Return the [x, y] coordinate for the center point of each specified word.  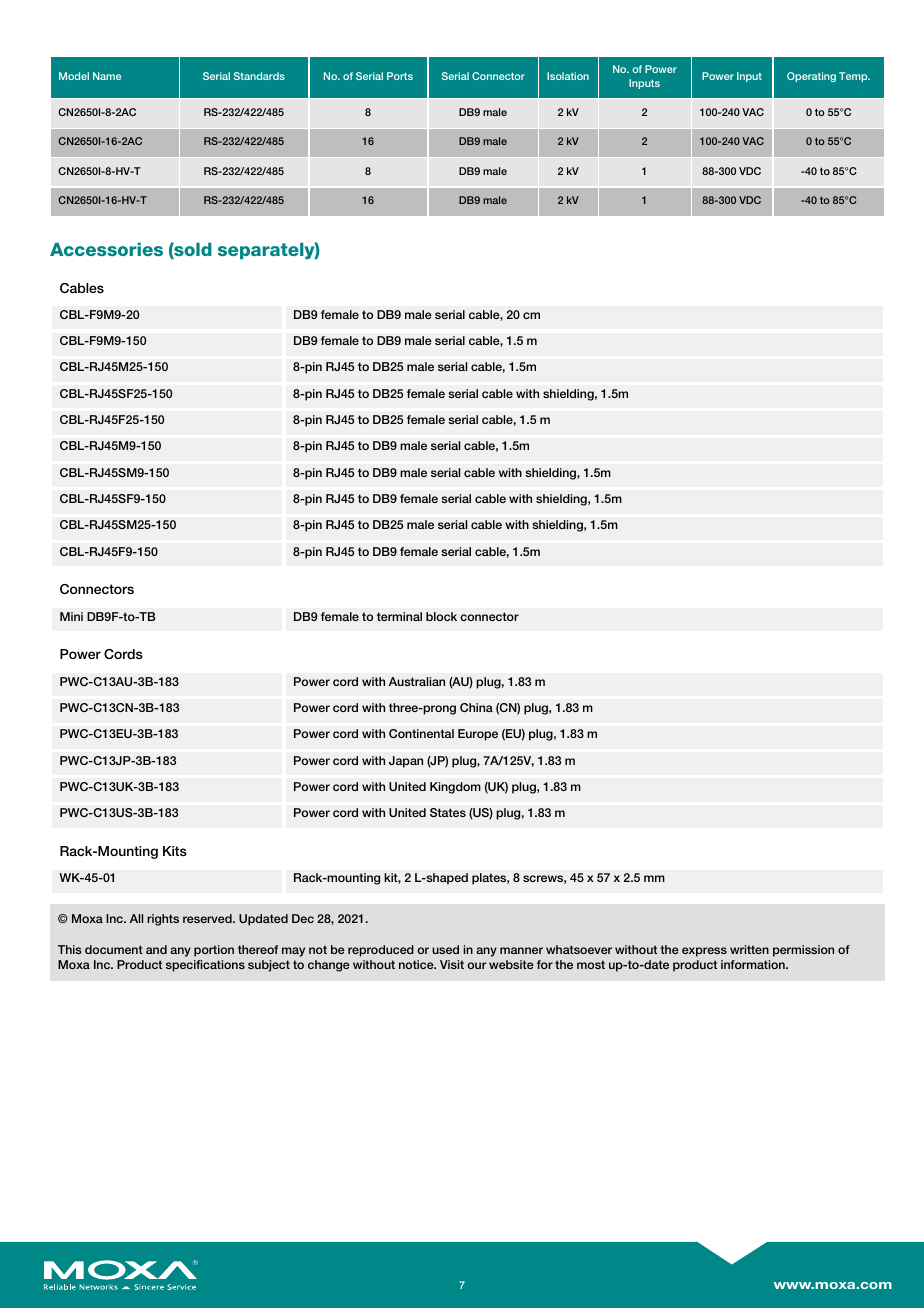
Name [107, 76]
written [749, 949]
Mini [71, 616]
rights [163, 920]
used [445, 949]
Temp [854, 77]
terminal [399, 616]
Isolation [568, 76]
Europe [478, 735]
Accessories [106, 249]
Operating [811, 77]
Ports [400, 76]
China [476, 707]
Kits [175, 851]
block [441, 616]
